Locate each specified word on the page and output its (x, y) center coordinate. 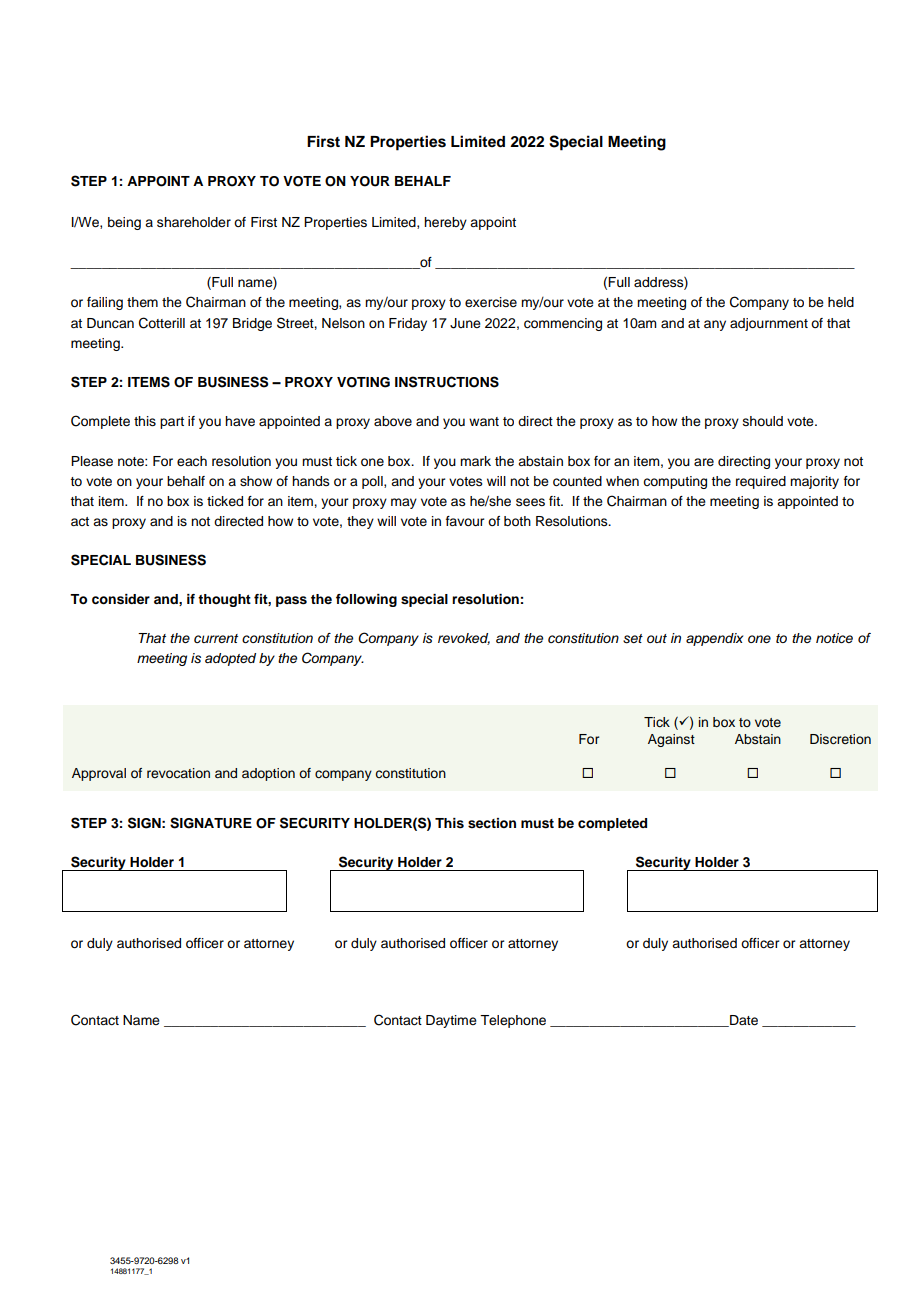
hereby (445, 223)
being (124, 223)
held (841, 302)
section (492, 823)
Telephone (513, 1021)
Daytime (451, 1021)
